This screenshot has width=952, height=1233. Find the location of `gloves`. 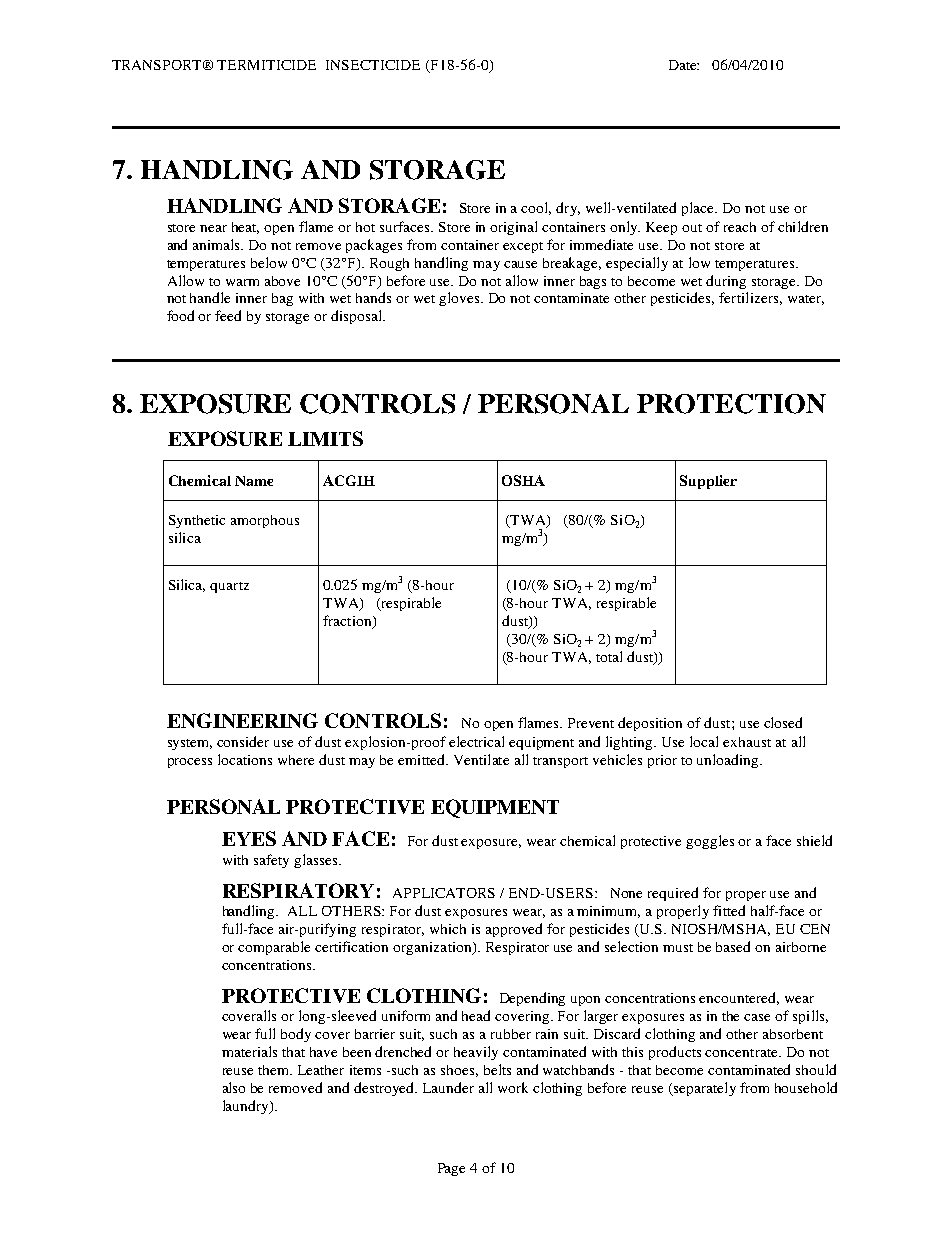

gloves is located at coordinates (460, 299).
